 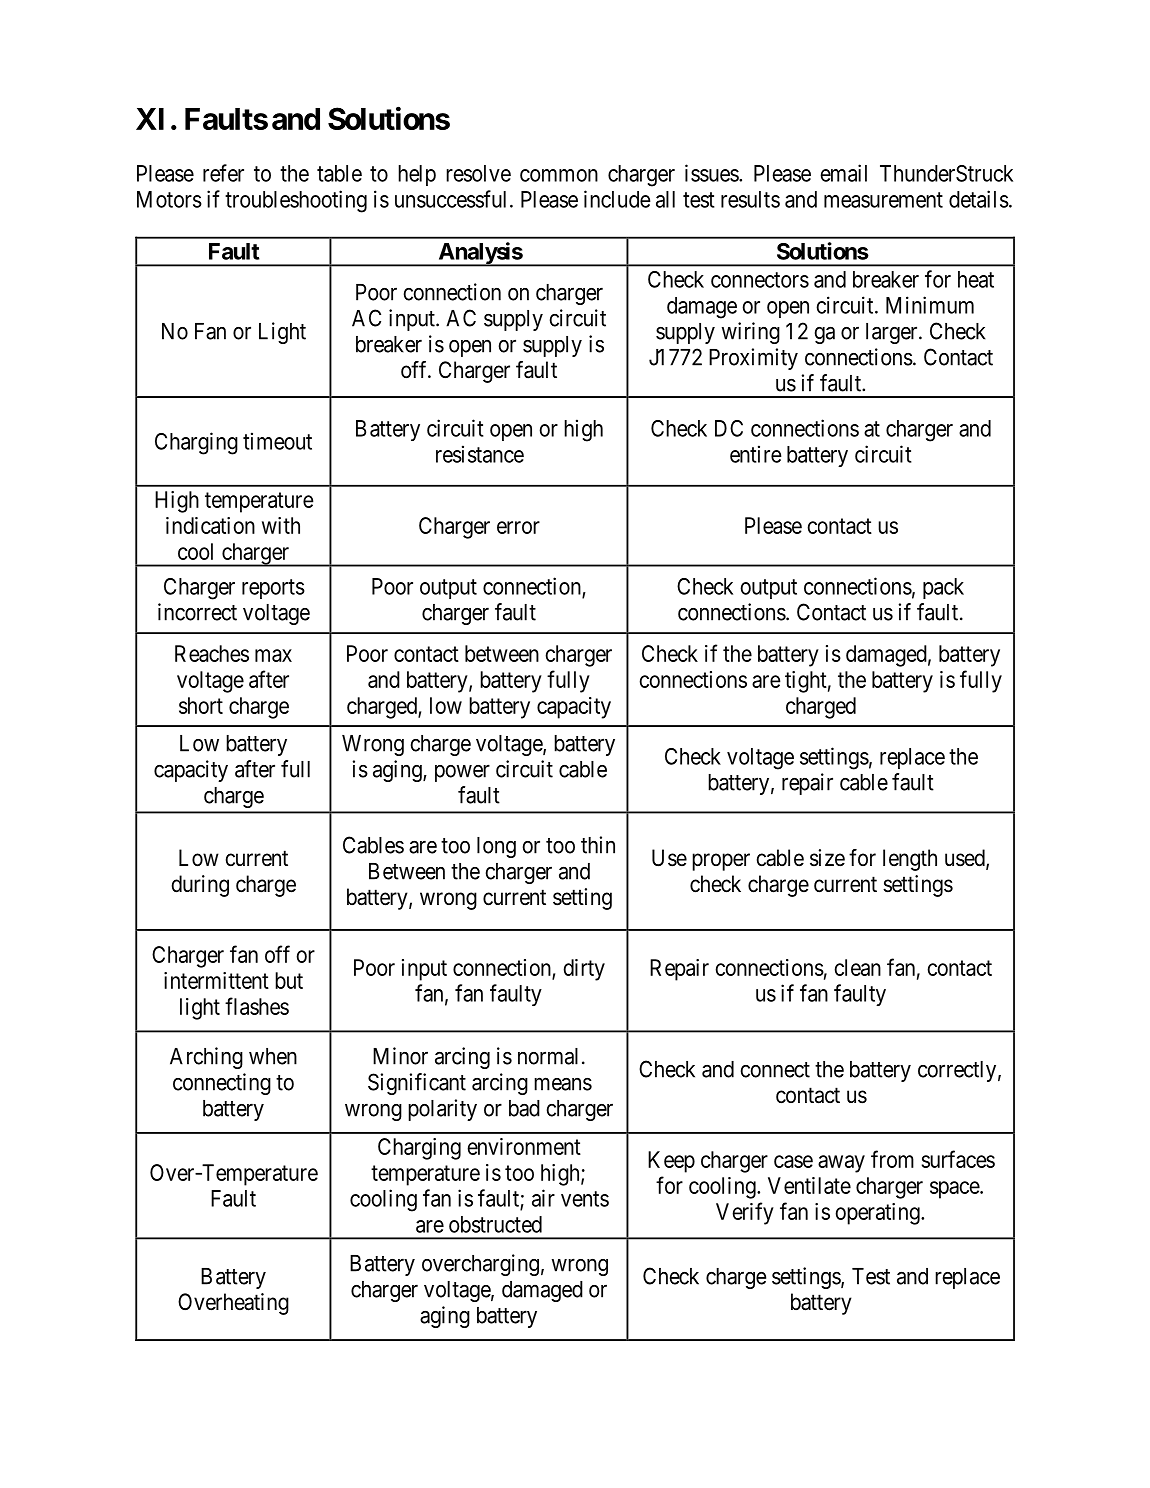 What do you see at coordinates (617, 199) in the screenshot?
I see `include` at bounding box center [617, 199].
